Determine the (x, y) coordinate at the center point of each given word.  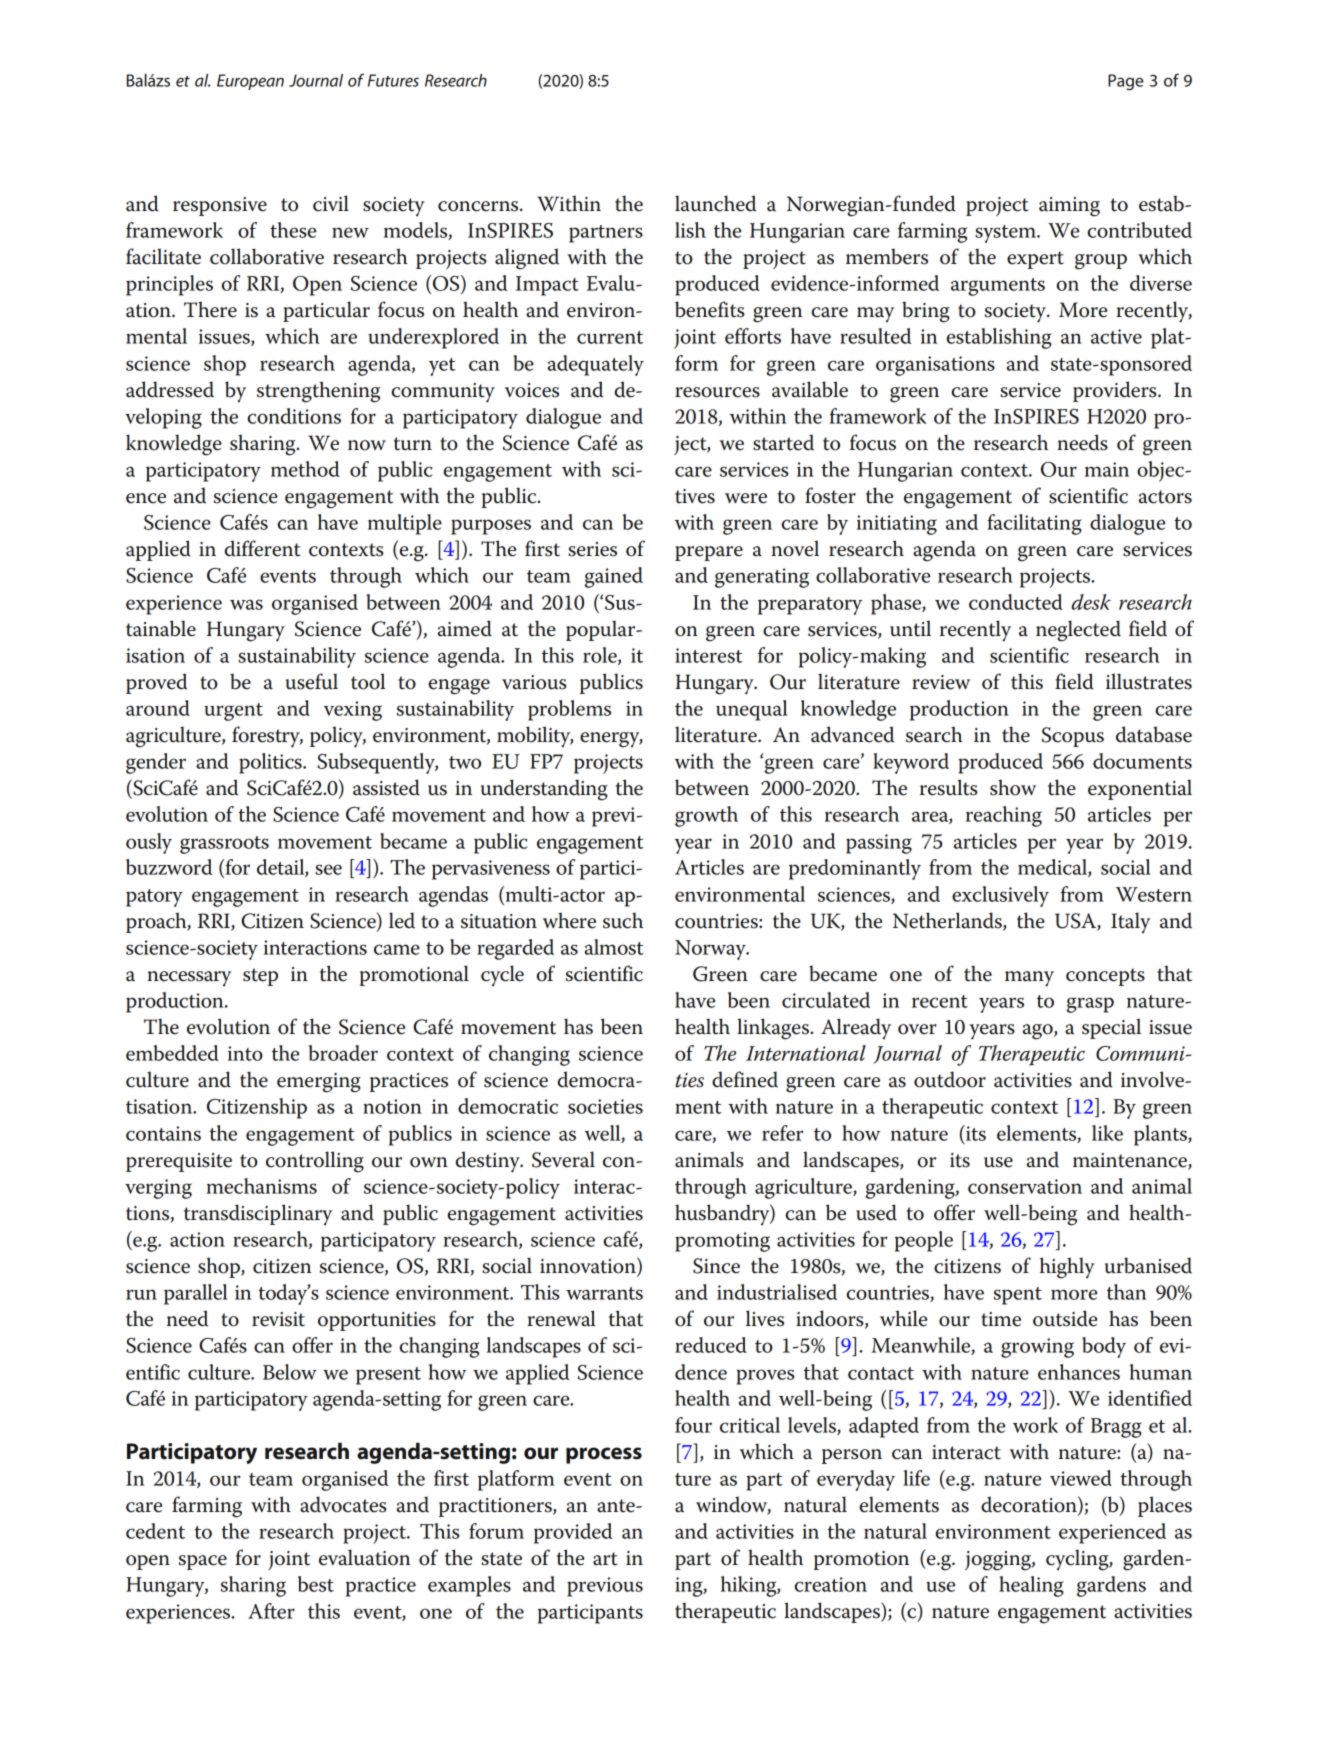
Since (716, 1266)
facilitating (1034, 524)
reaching (1004, 816)
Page (1126, 82)
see (328, 869)
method (305, 469)
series (592, 549)
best (316, 1584)
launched (715, 203)
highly (1067, 1268)
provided (573, 1533)
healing (1031, 1586)
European (250, 82)
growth (706, 816)
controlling (315, 1162)
